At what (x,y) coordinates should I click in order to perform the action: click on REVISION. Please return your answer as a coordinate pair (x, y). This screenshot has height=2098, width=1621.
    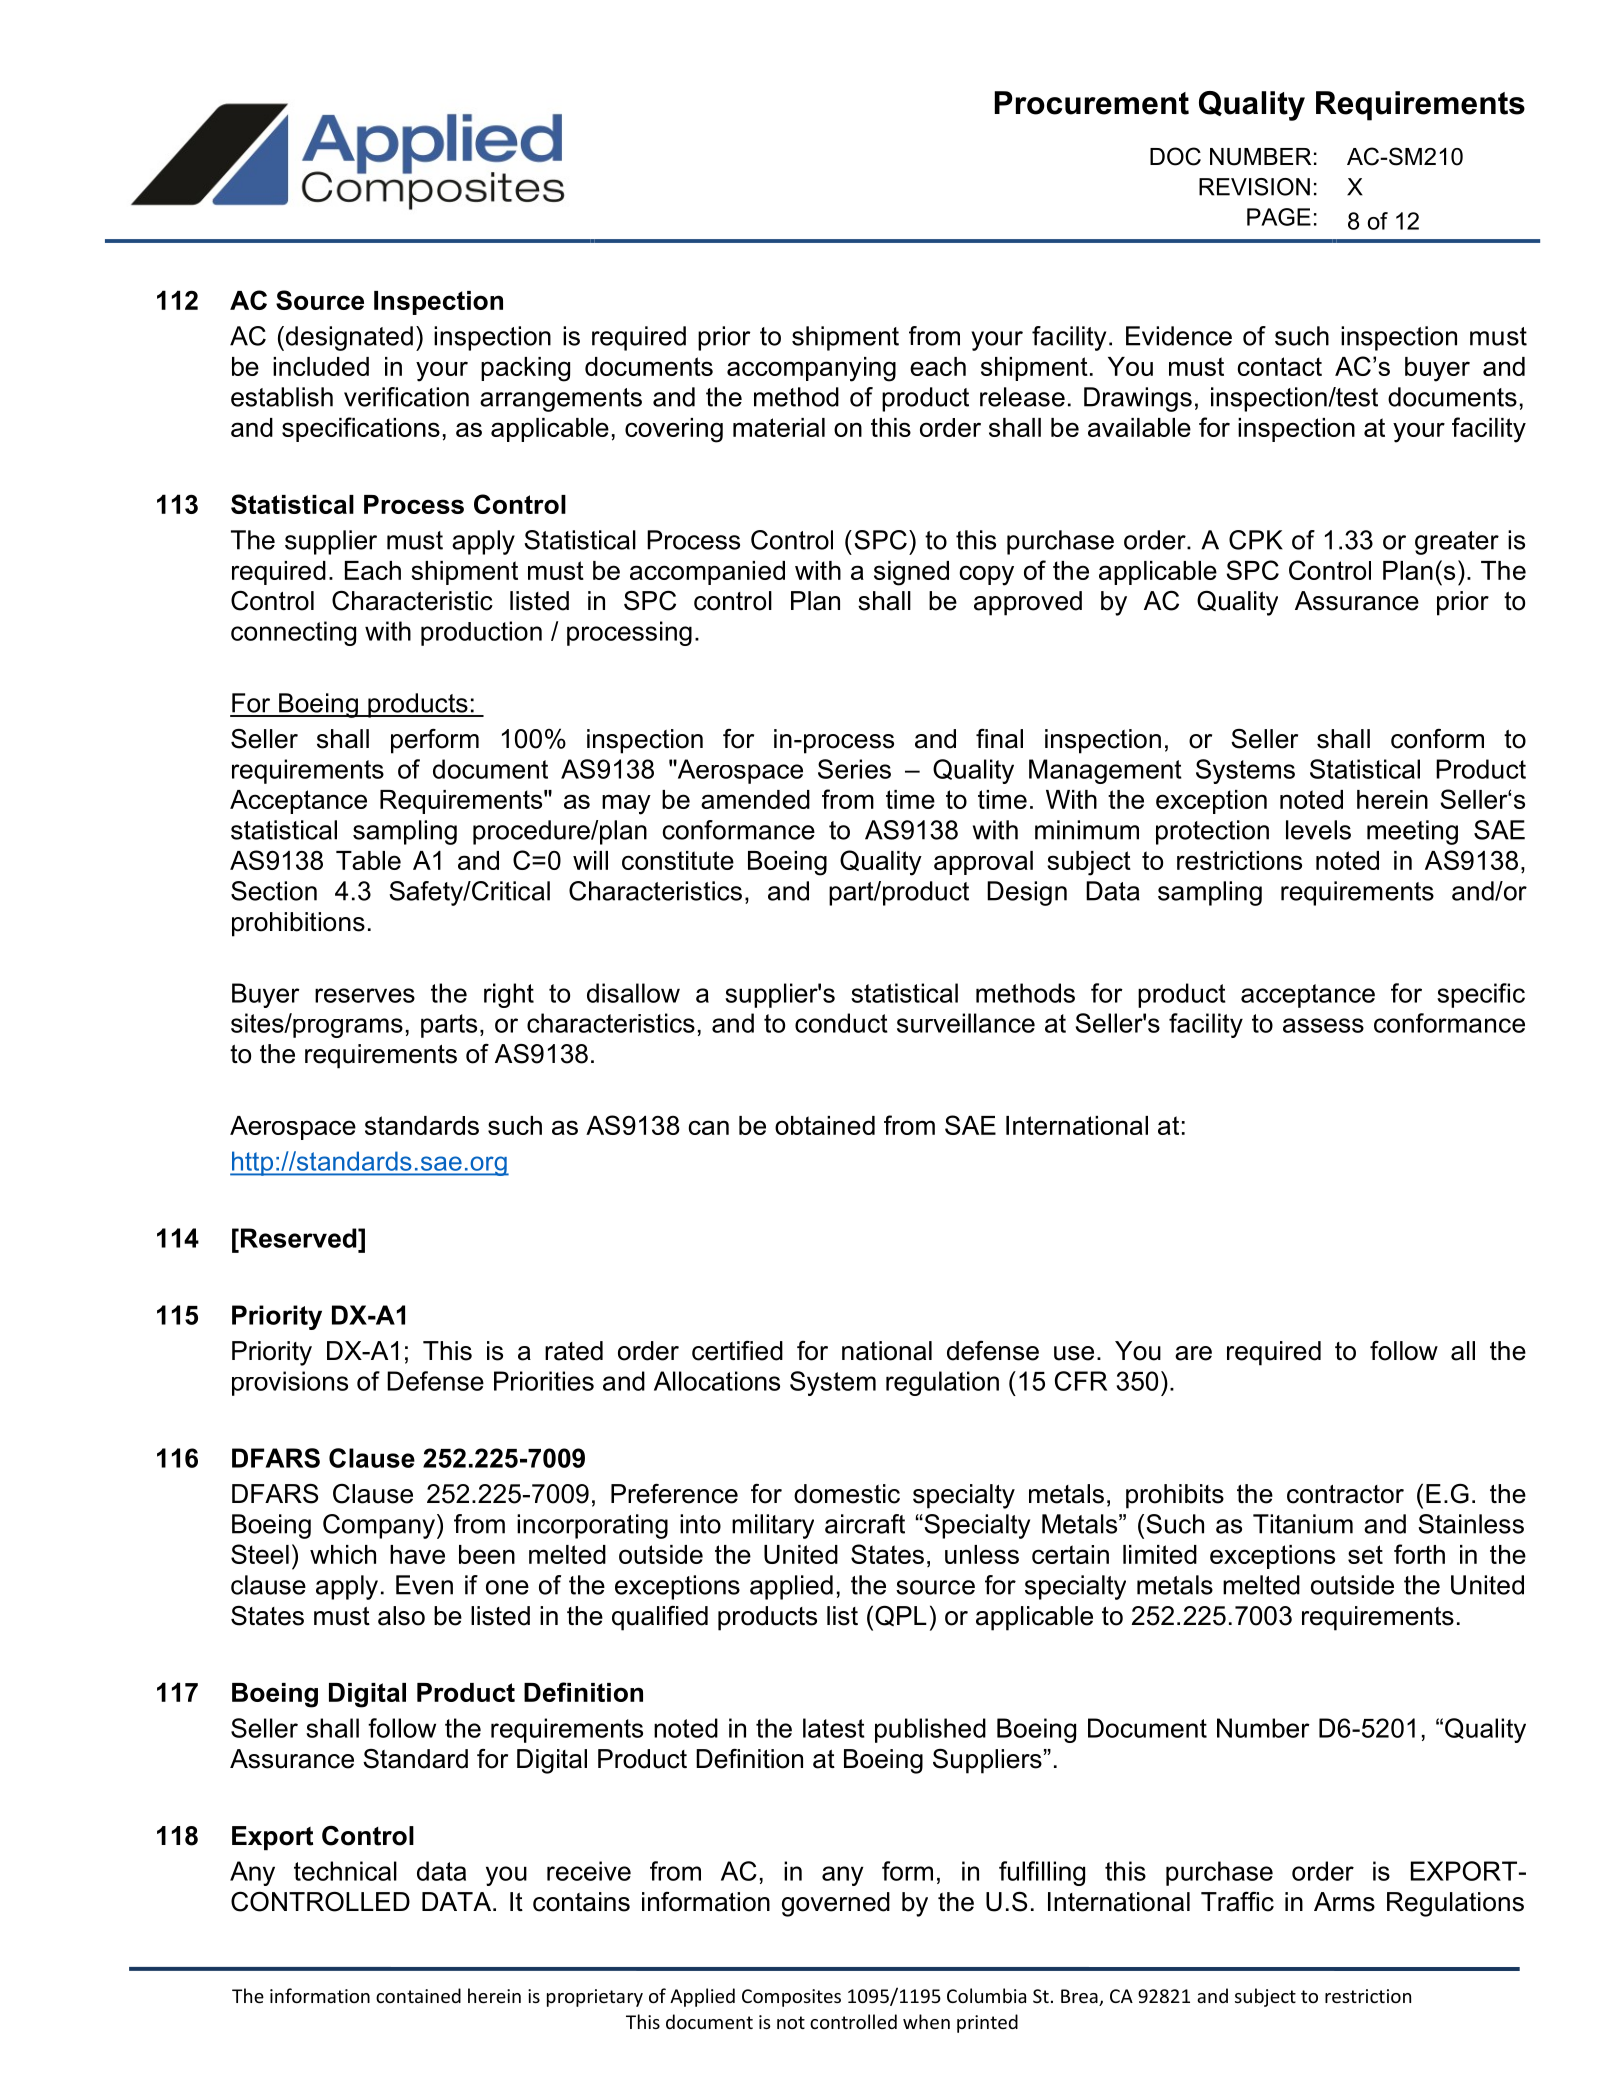
    Looking at the image, I should click on (1254, 187).
